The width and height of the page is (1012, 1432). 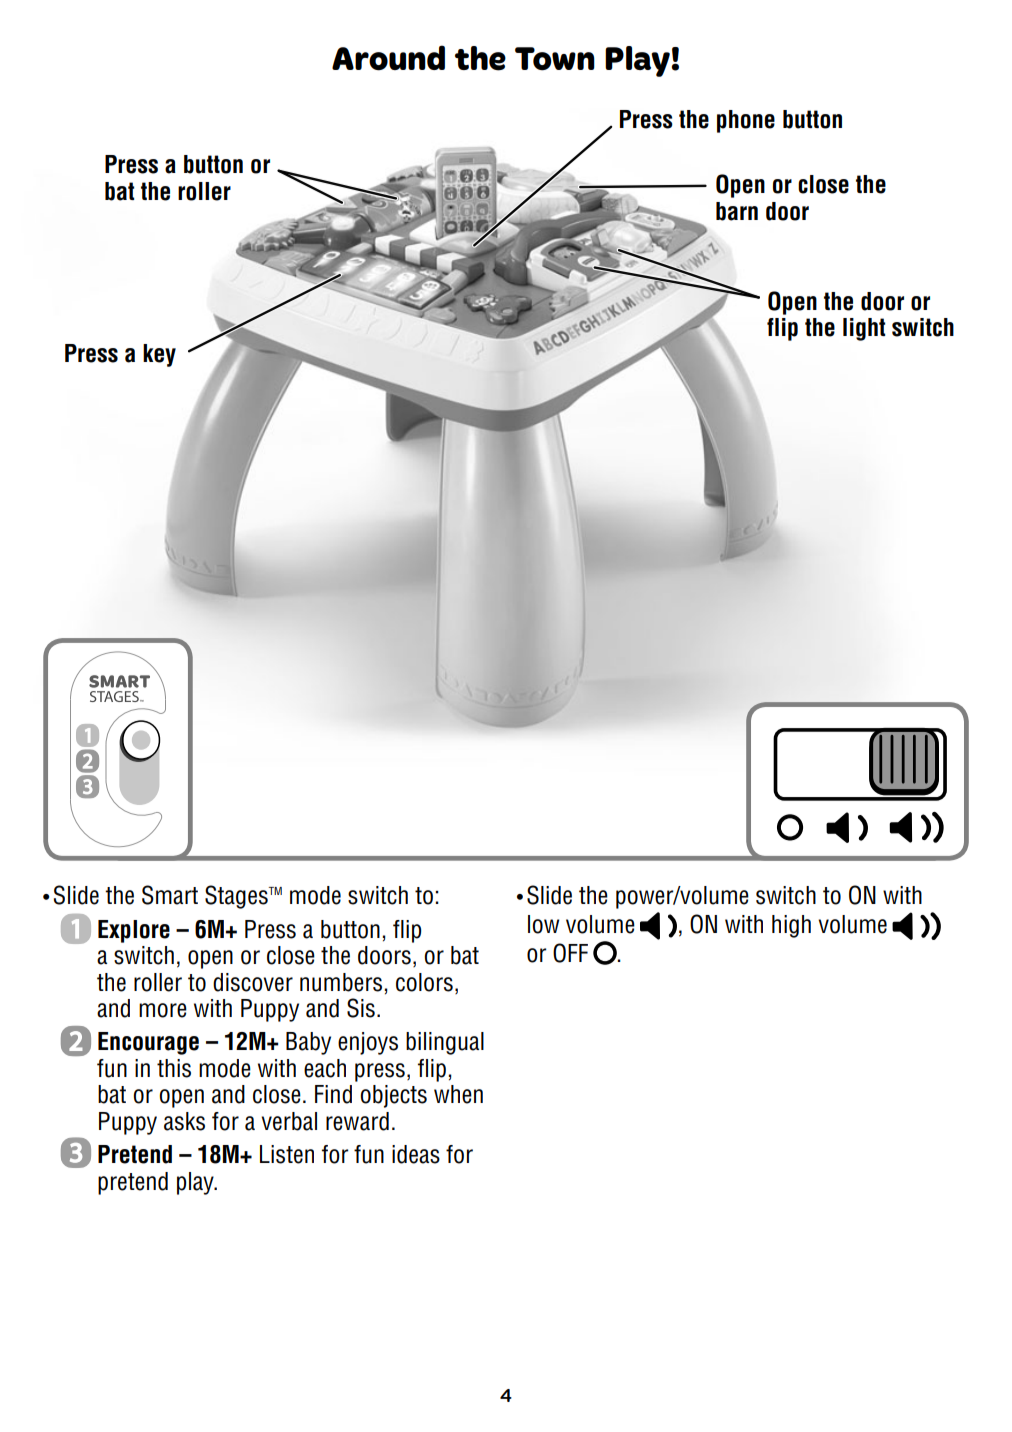 I want to click on barn, so click(x=737, y=211).
